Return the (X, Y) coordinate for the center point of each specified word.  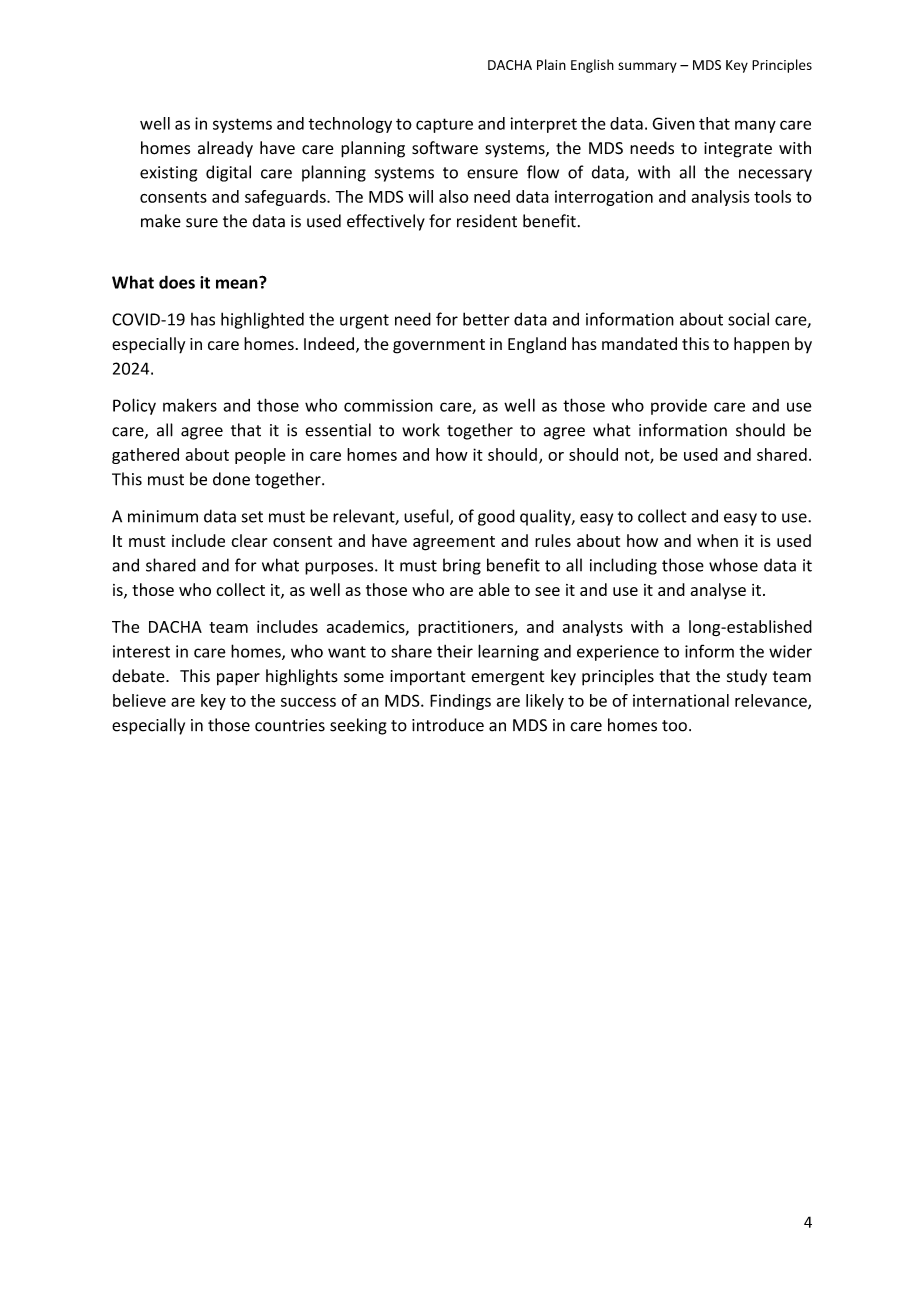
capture (444, 125)
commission (388, 405)
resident (487, 221)
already (225, 149)
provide (679, 407)
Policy (134, 406)
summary (647, 67)
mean (238, 283)
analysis (720, 198)
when (717, 540)
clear (249, 540)
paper (238, 679)
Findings (460, 702)
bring (462, 566)
